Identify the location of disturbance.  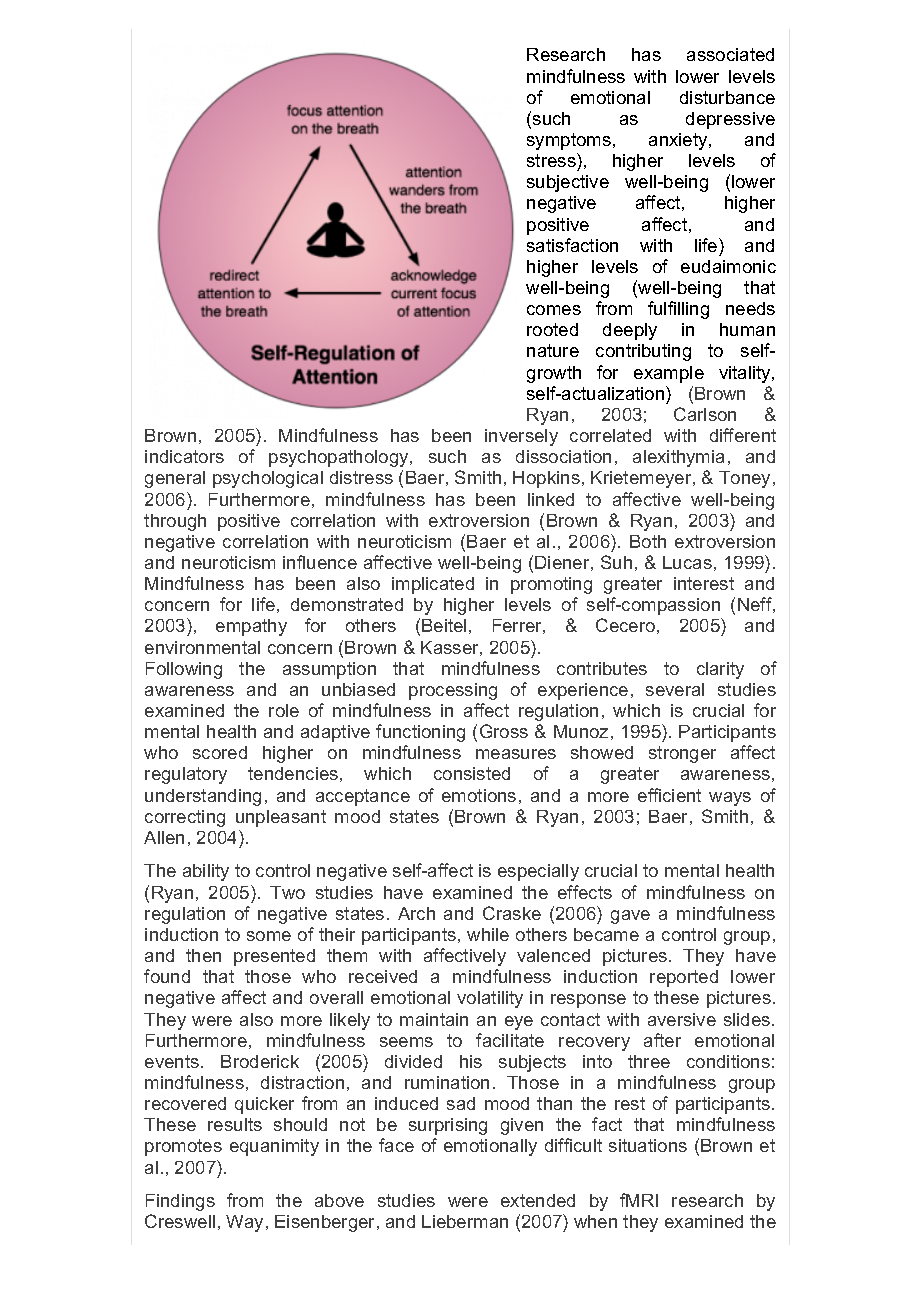
(727, 97).
